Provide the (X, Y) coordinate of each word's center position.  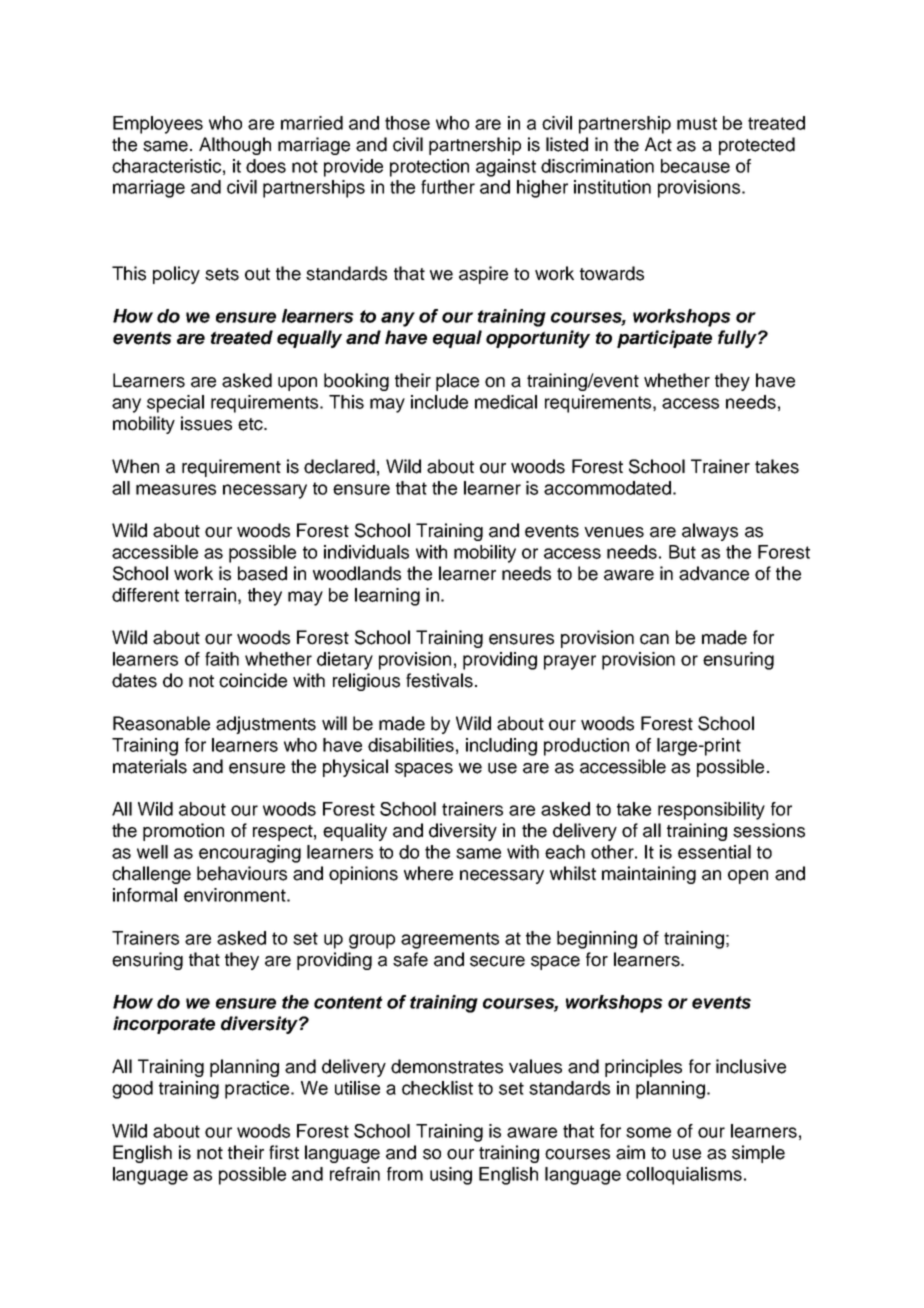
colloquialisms (684, 1176)
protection (429, 168)
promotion (183, 832)
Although (235, 146)
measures (176, 489)
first (284, 1152)
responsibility (711, 811)
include (439, 402)
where (428, 873)
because (695, 166)
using (451, 1176)
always (710, 532)
